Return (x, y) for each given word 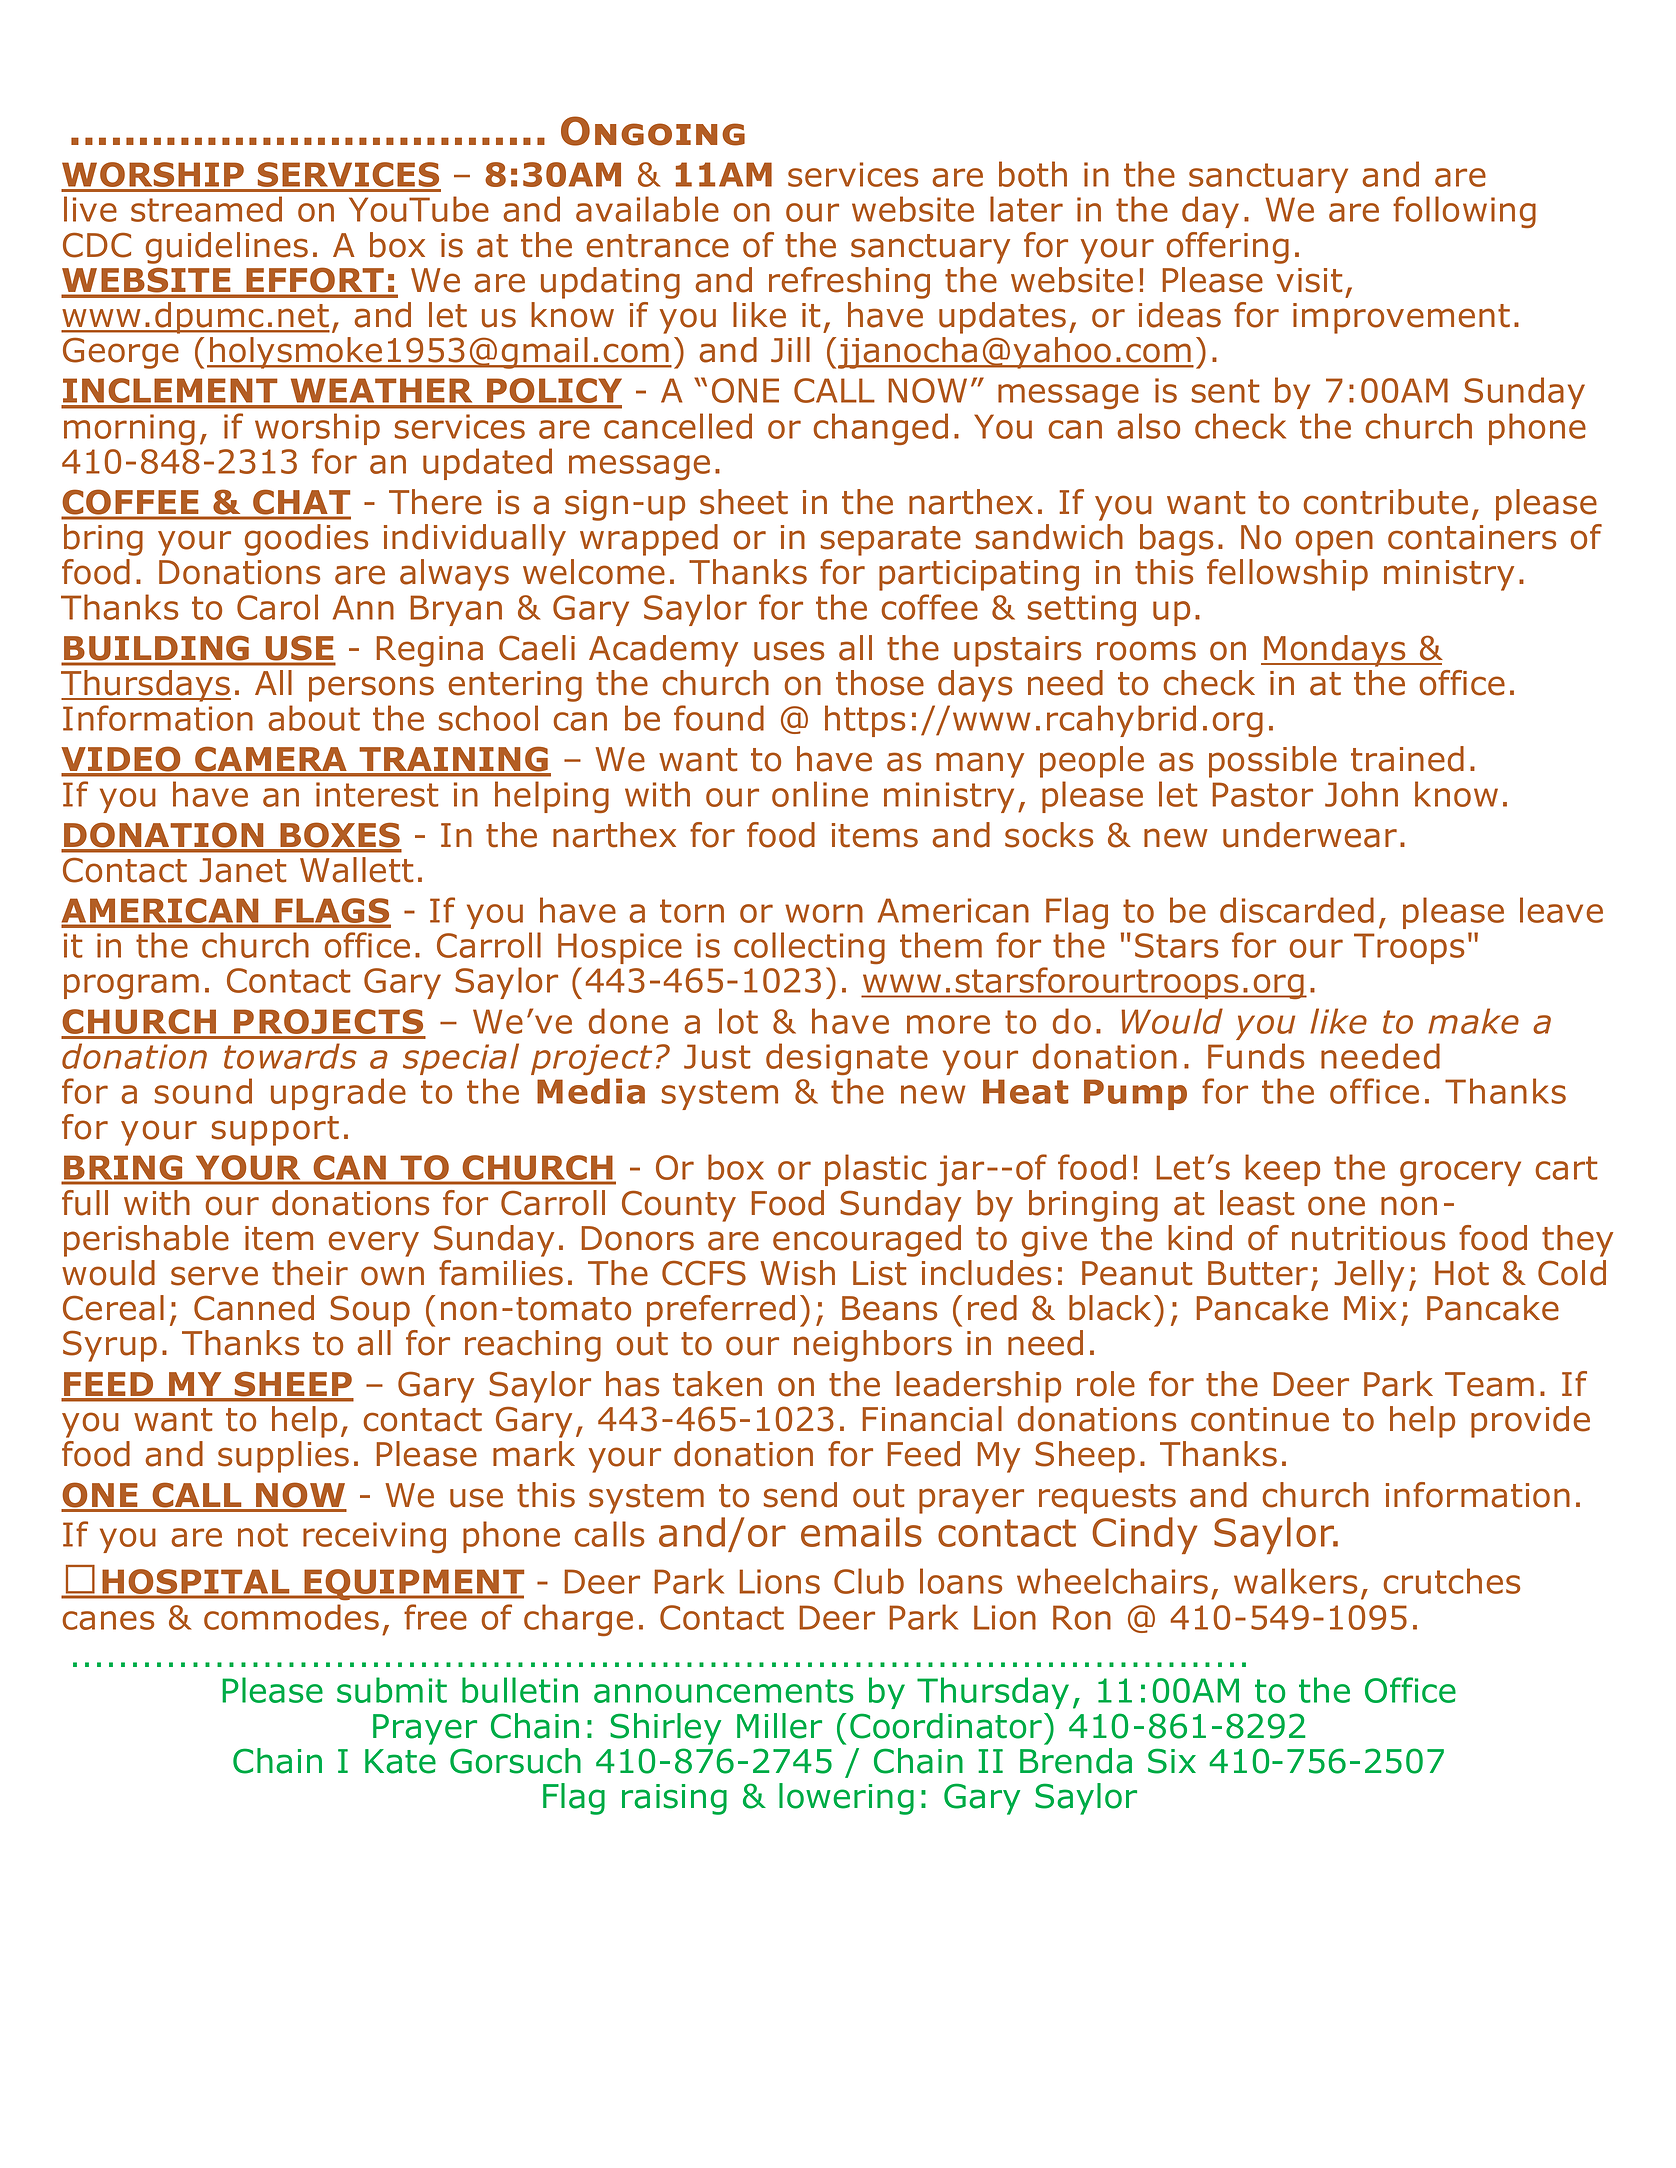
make (1473, 1021)
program (131, 986)
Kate (400, 1761)
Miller (779, 1726)
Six (1172, 1761)
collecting (809, 948)
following (1464, 212)
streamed (206, 209)
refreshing (849, 283)
